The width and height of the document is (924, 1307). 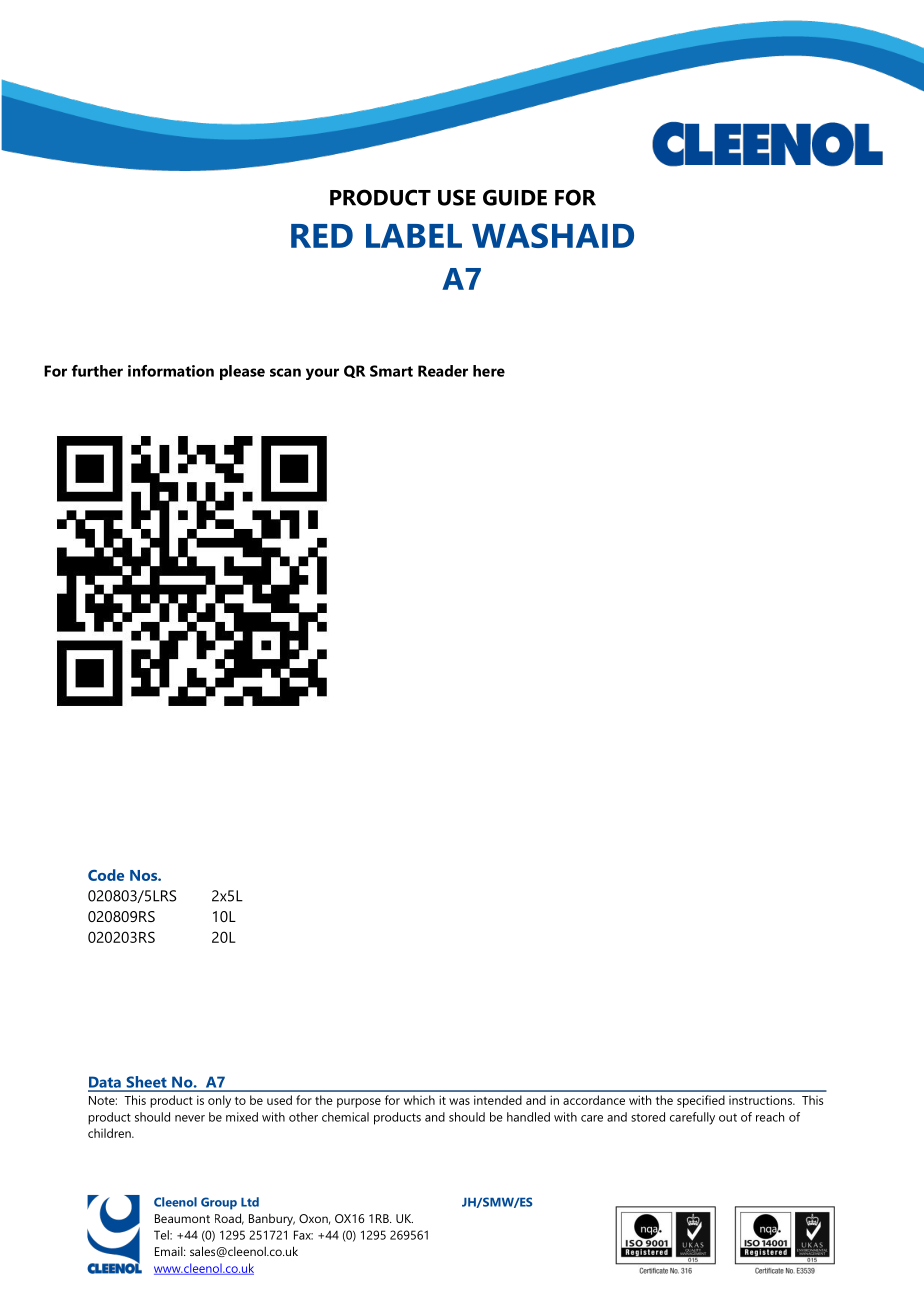 I want to click on information, so click(x=171, y=371).
